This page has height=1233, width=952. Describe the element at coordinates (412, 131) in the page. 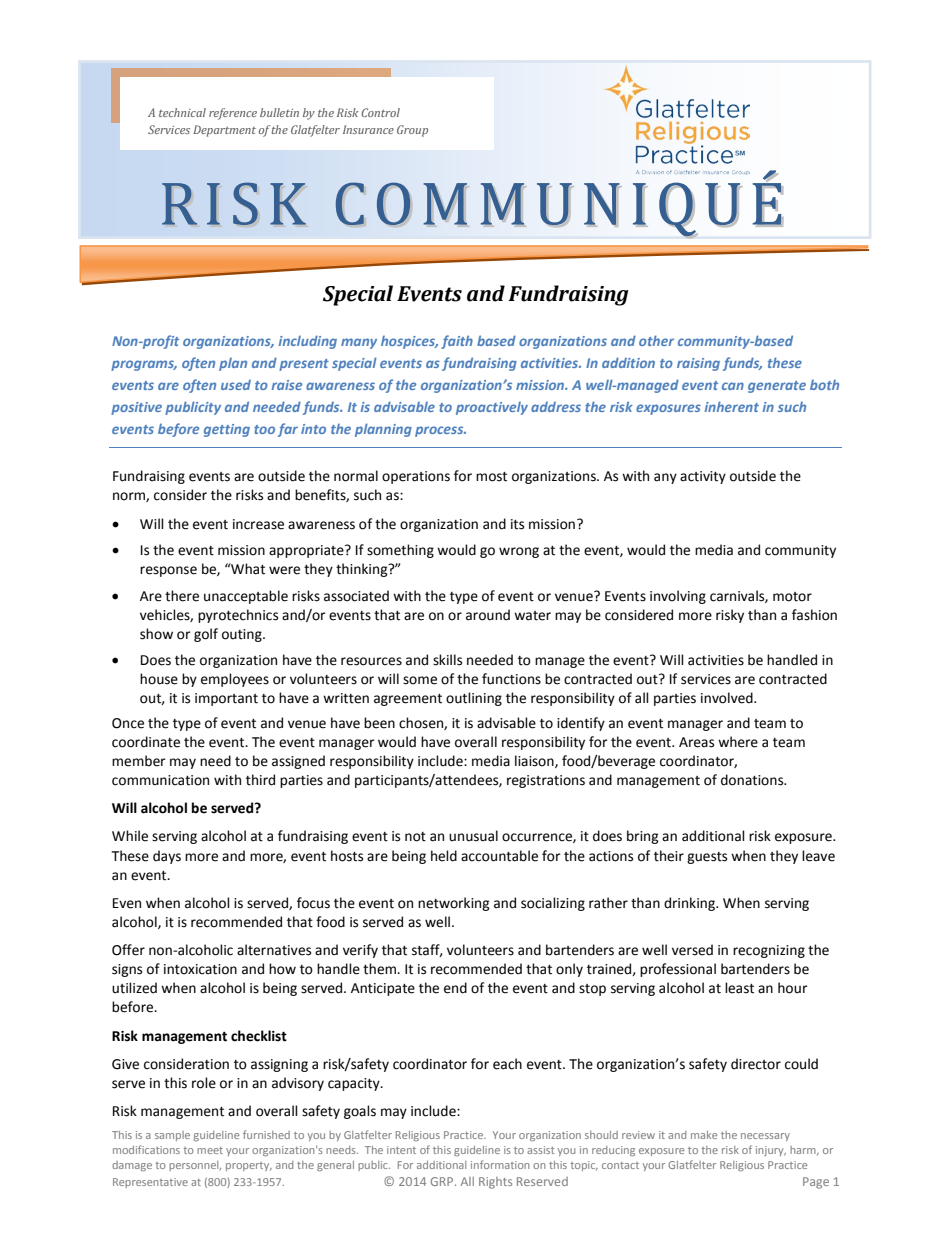

I see `Group` at that location.
